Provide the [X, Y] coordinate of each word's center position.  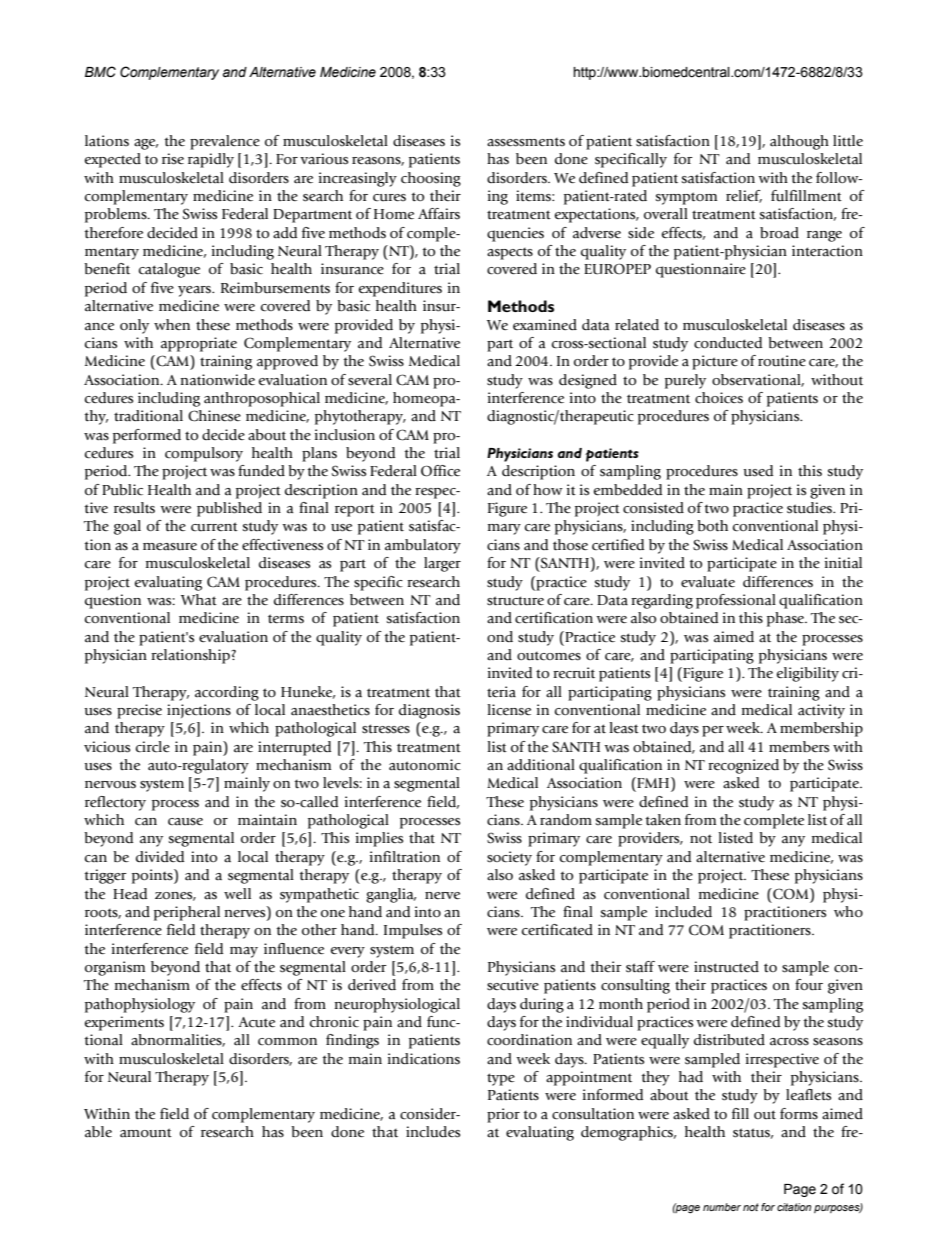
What [199, 599]
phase [787, 619]
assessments [526, 142]
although [799, 142]
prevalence [225, 142]
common [287, 1041]
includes [433, 1132]
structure [515, 601]
